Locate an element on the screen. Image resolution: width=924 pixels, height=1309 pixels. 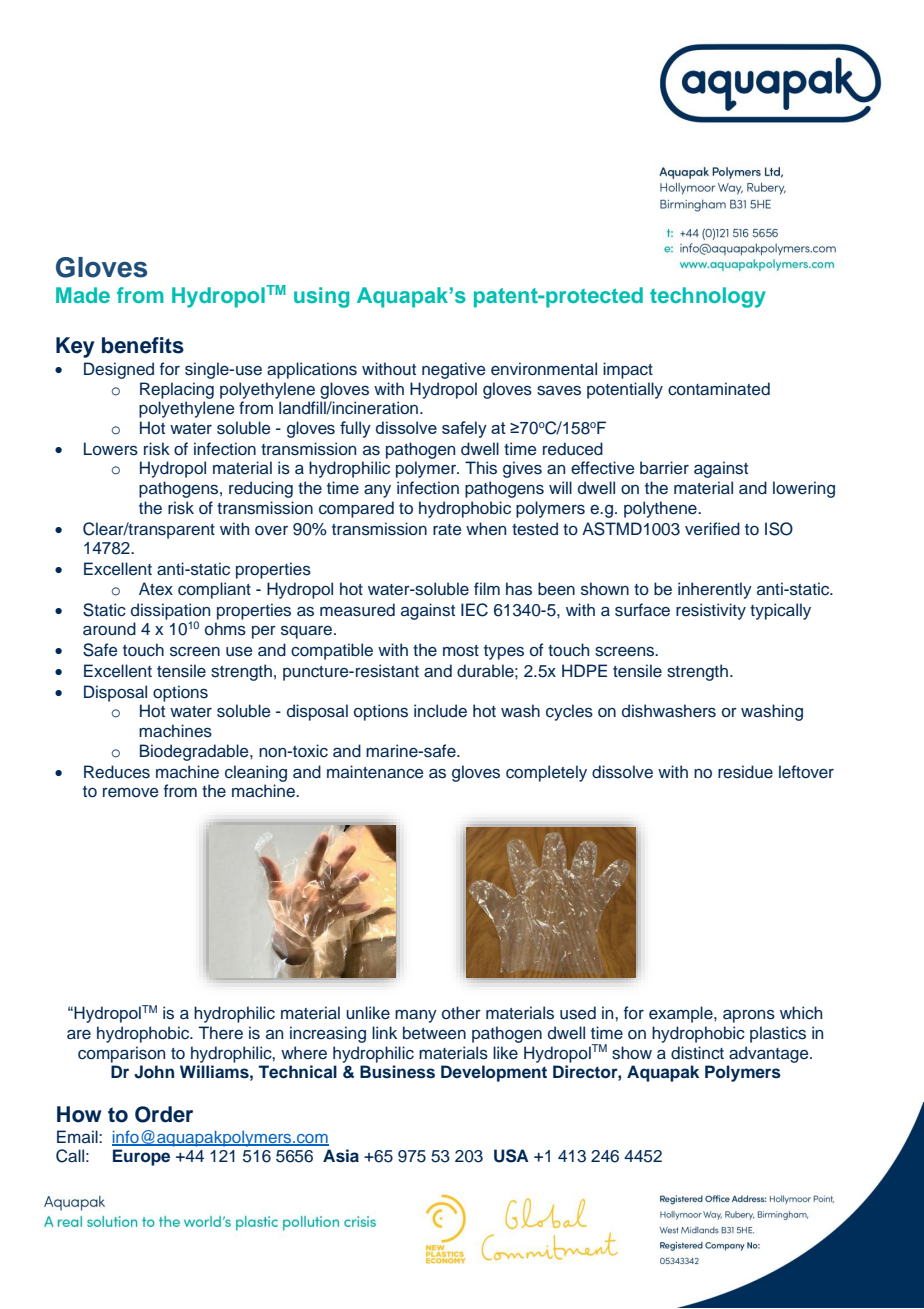
remove is located at coordinates (131, 793).
